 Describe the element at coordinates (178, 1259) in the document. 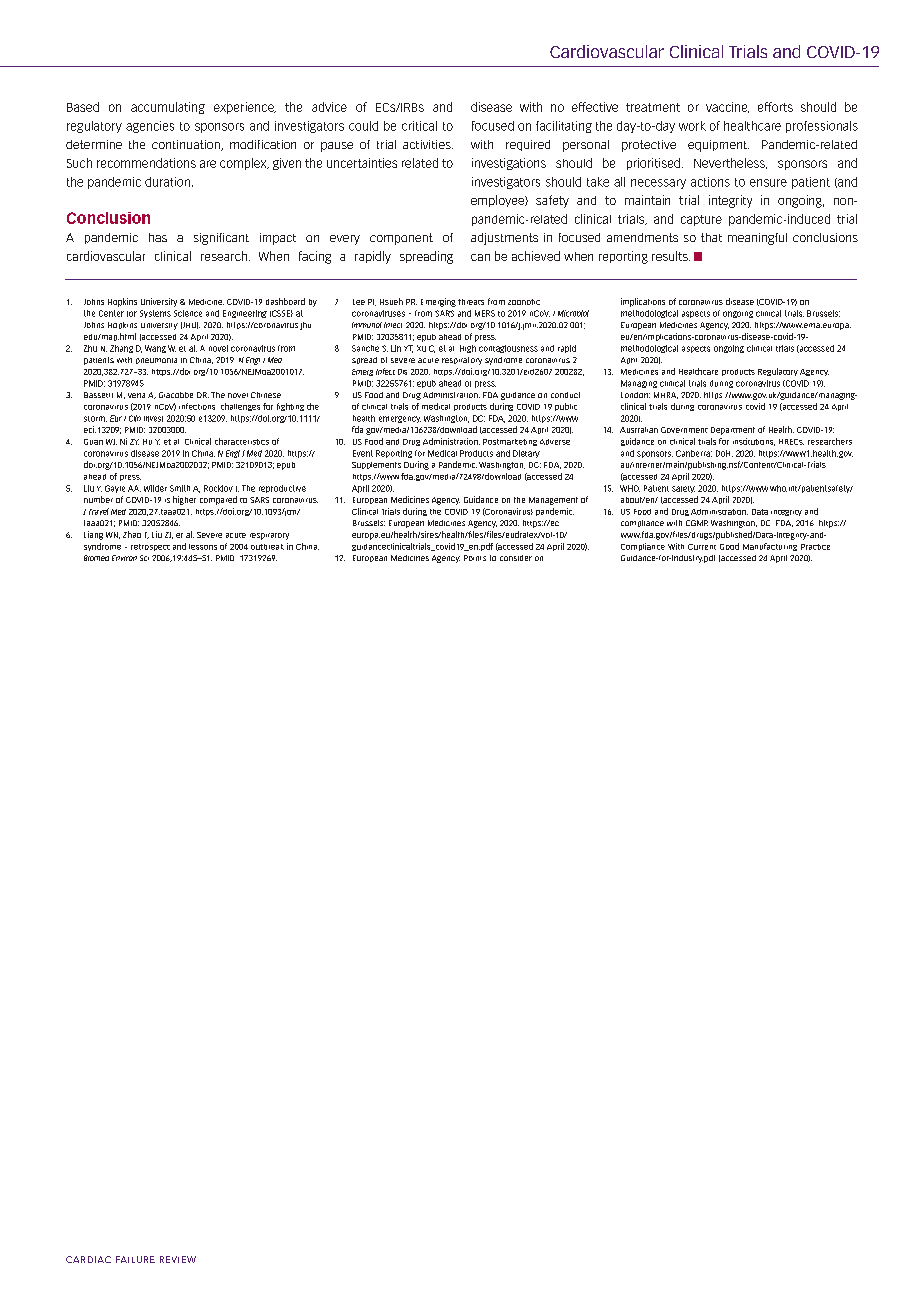

I see `REVIEW` at that location.
